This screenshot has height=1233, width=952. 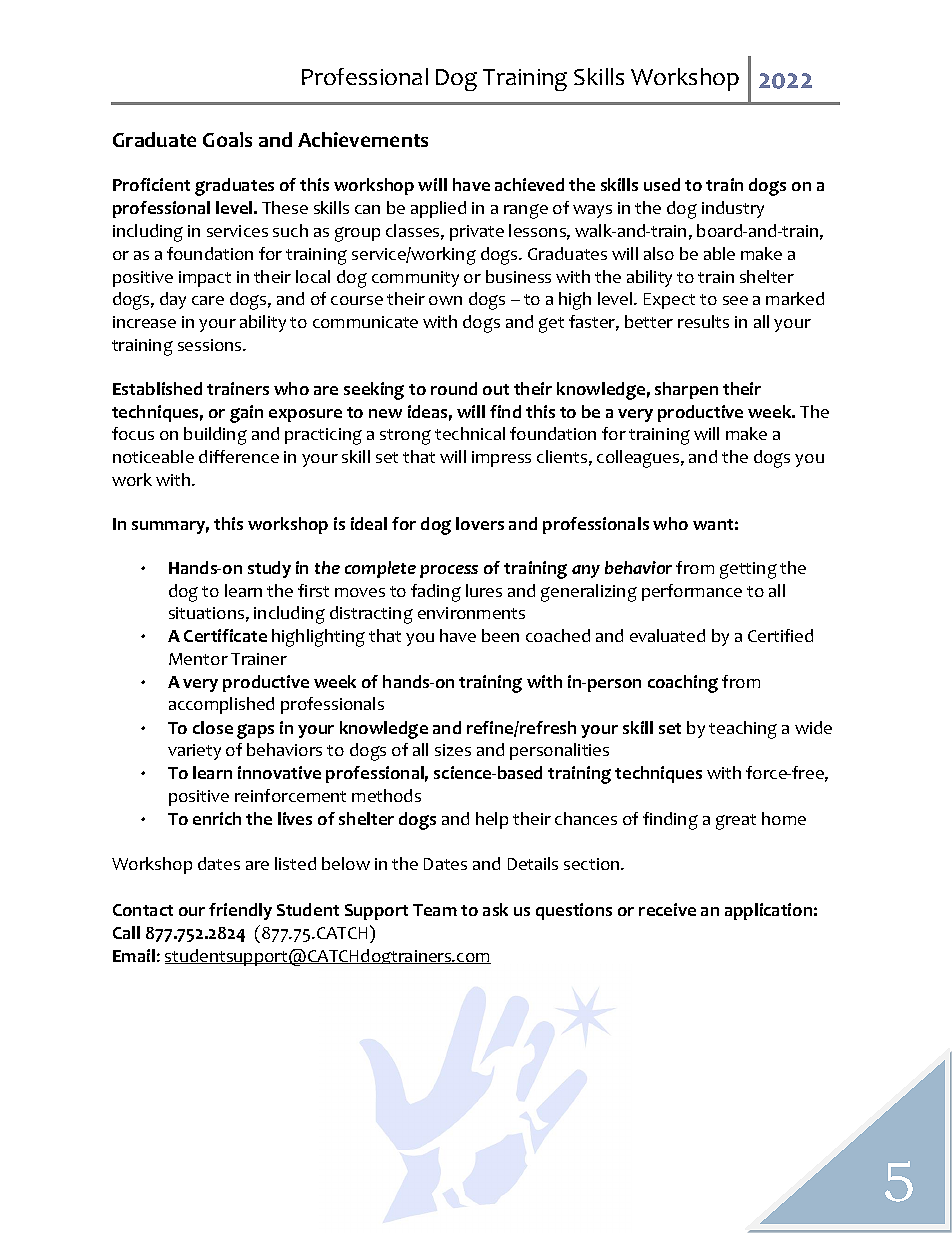 I want to click on building, so click(x=215, y=436).
